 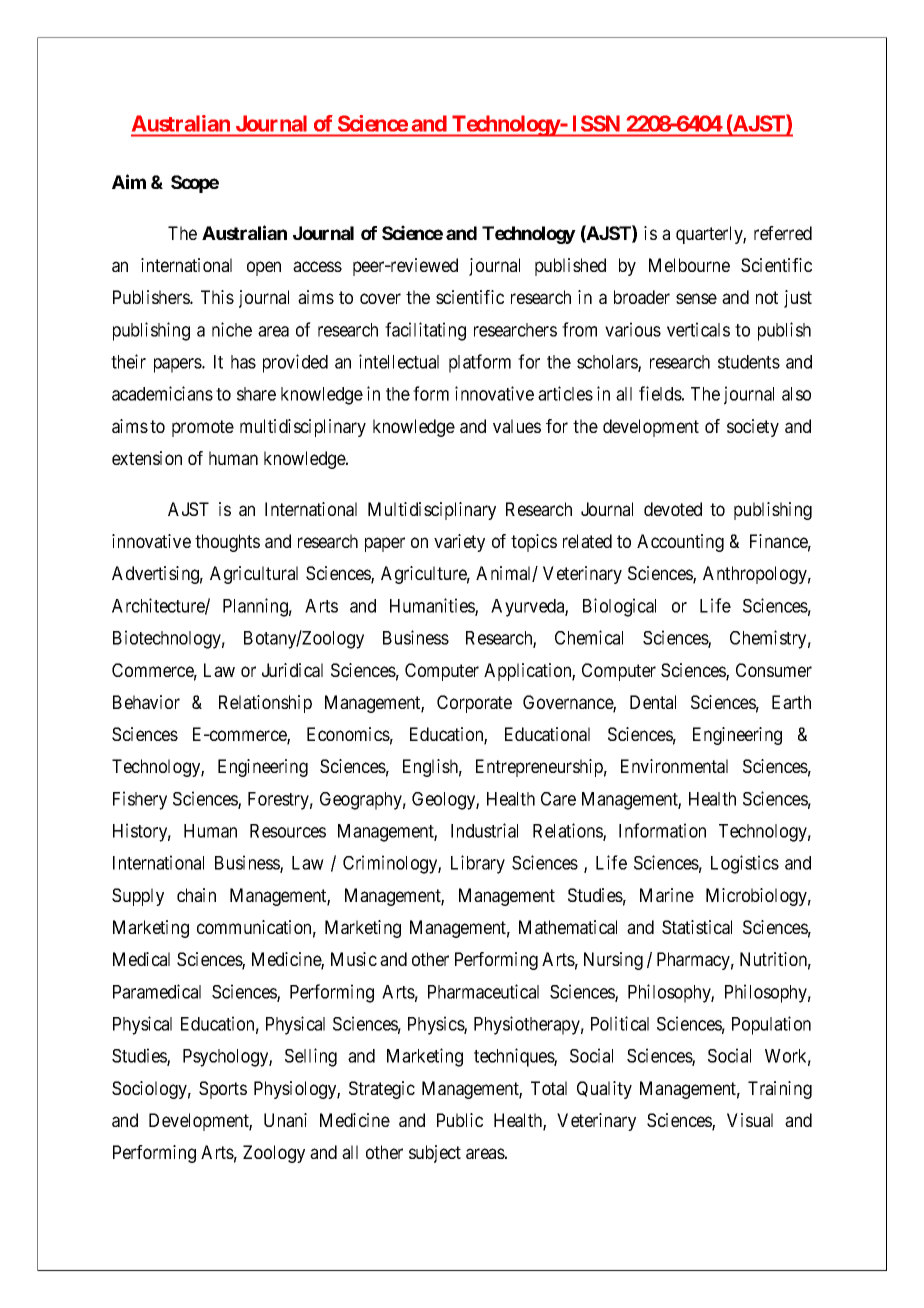 What do you see at coordinates (474, 704) in the screenshot?
I see `Corporate` at bounding box center [474, 704].
